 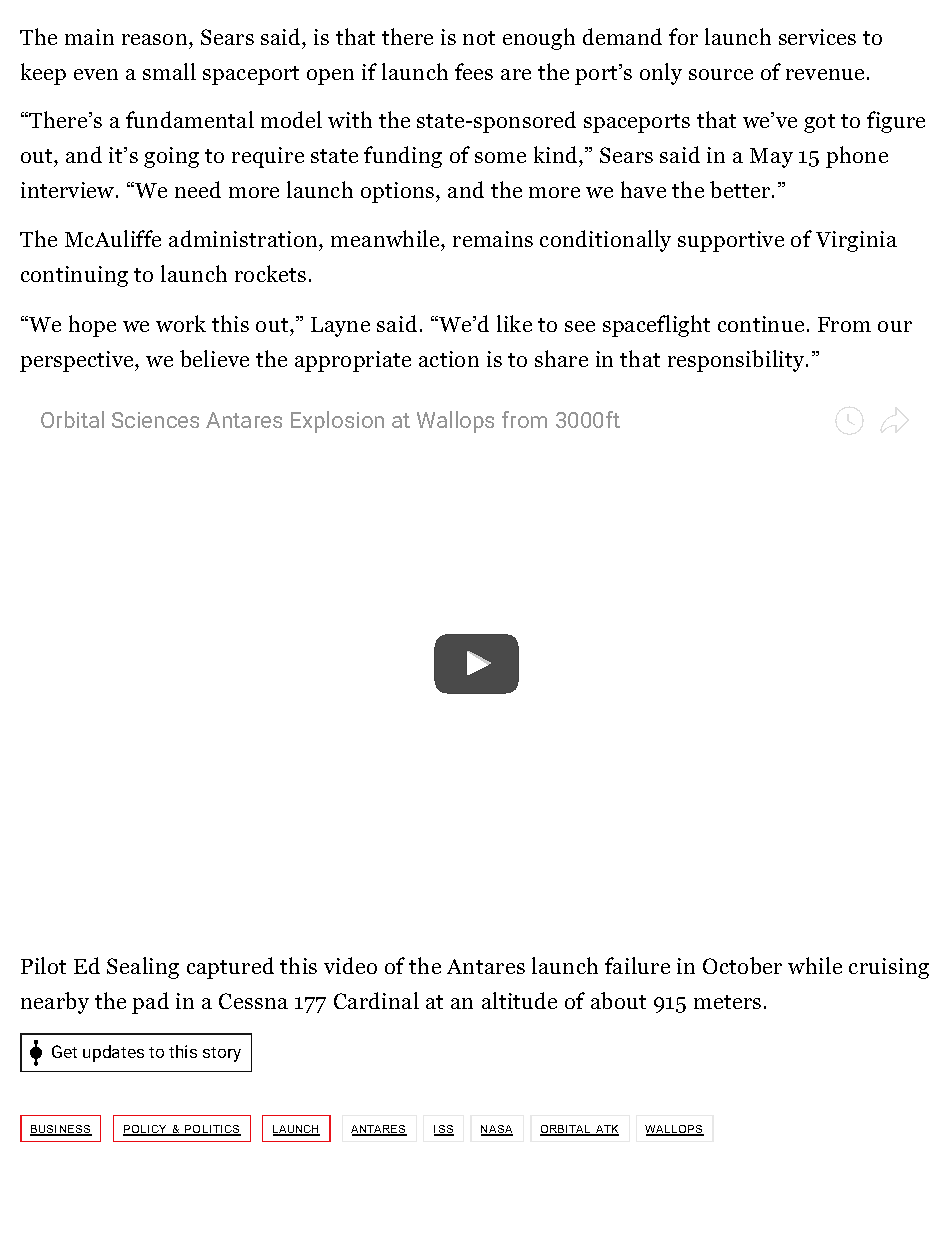 What do you see at coordinates (150, 1003) in the document?
I see `pad` at bounding box center [150, 1003].
